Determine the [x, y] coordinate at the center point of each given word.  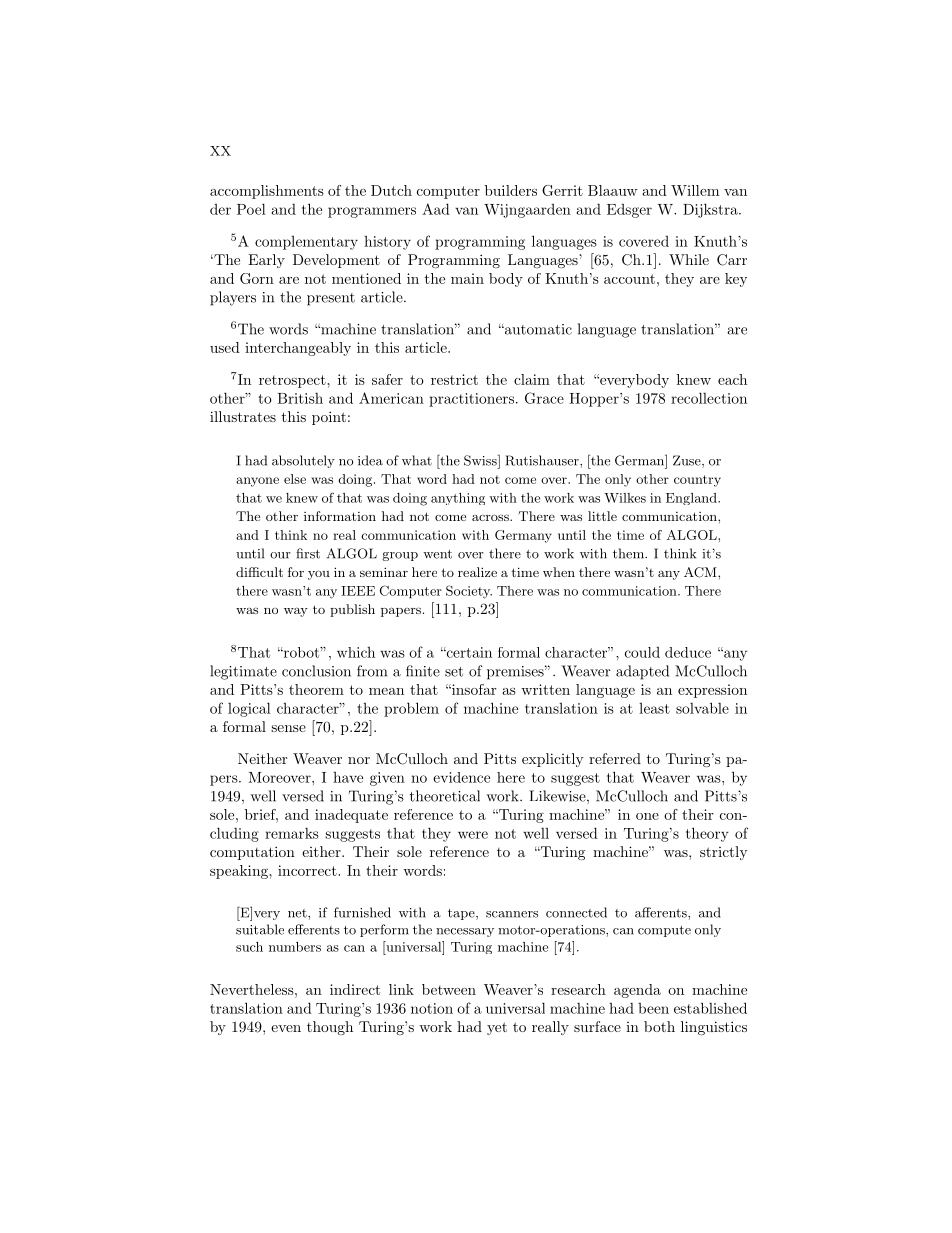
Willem [695, 190]
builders [511, 190]
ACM [701, 572]
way [296, 612]
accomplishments [267, 192]
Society [469, 592]
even [286, 1028]
